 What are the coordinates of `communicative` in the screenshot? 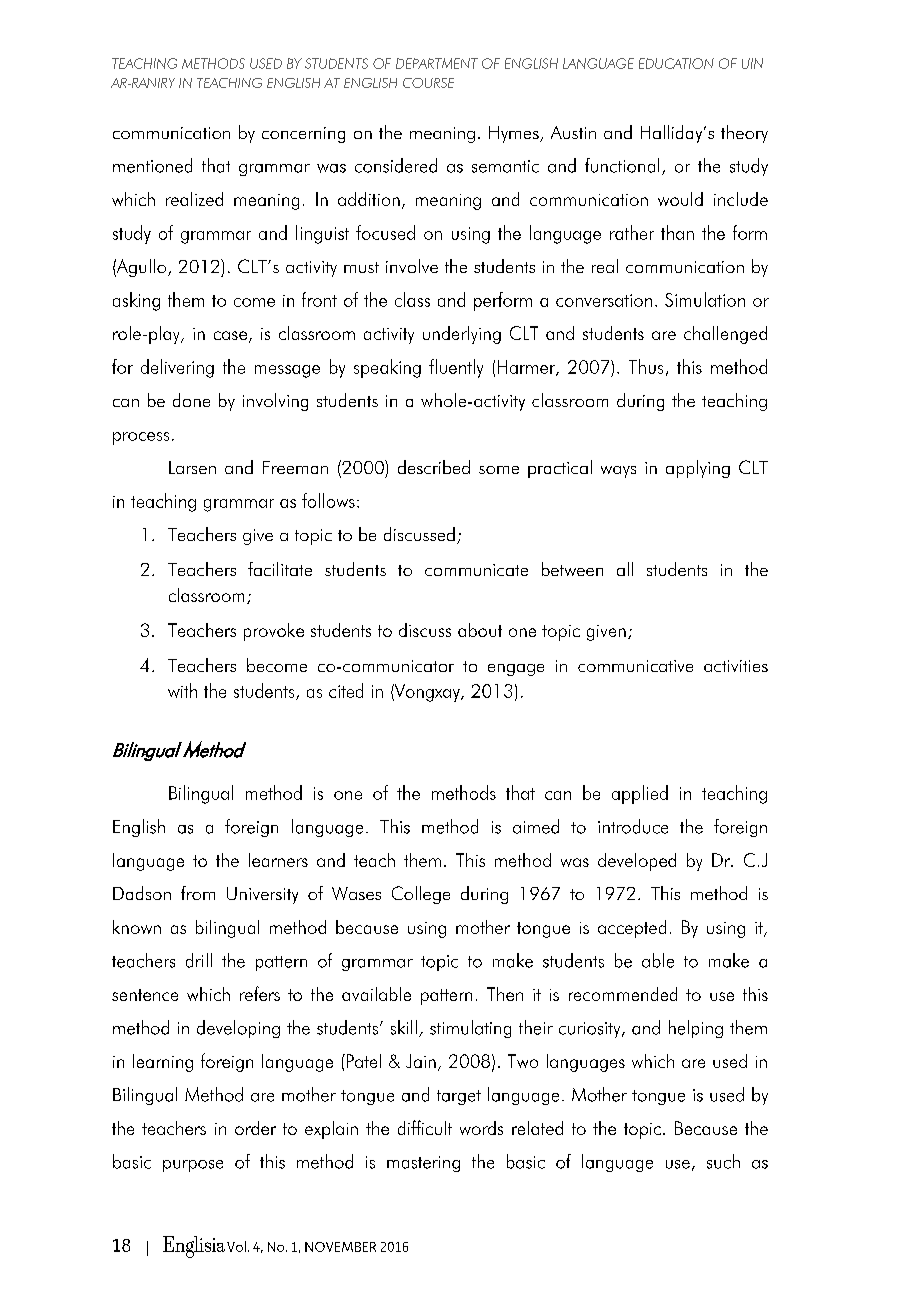 It's located at (635, 666).
